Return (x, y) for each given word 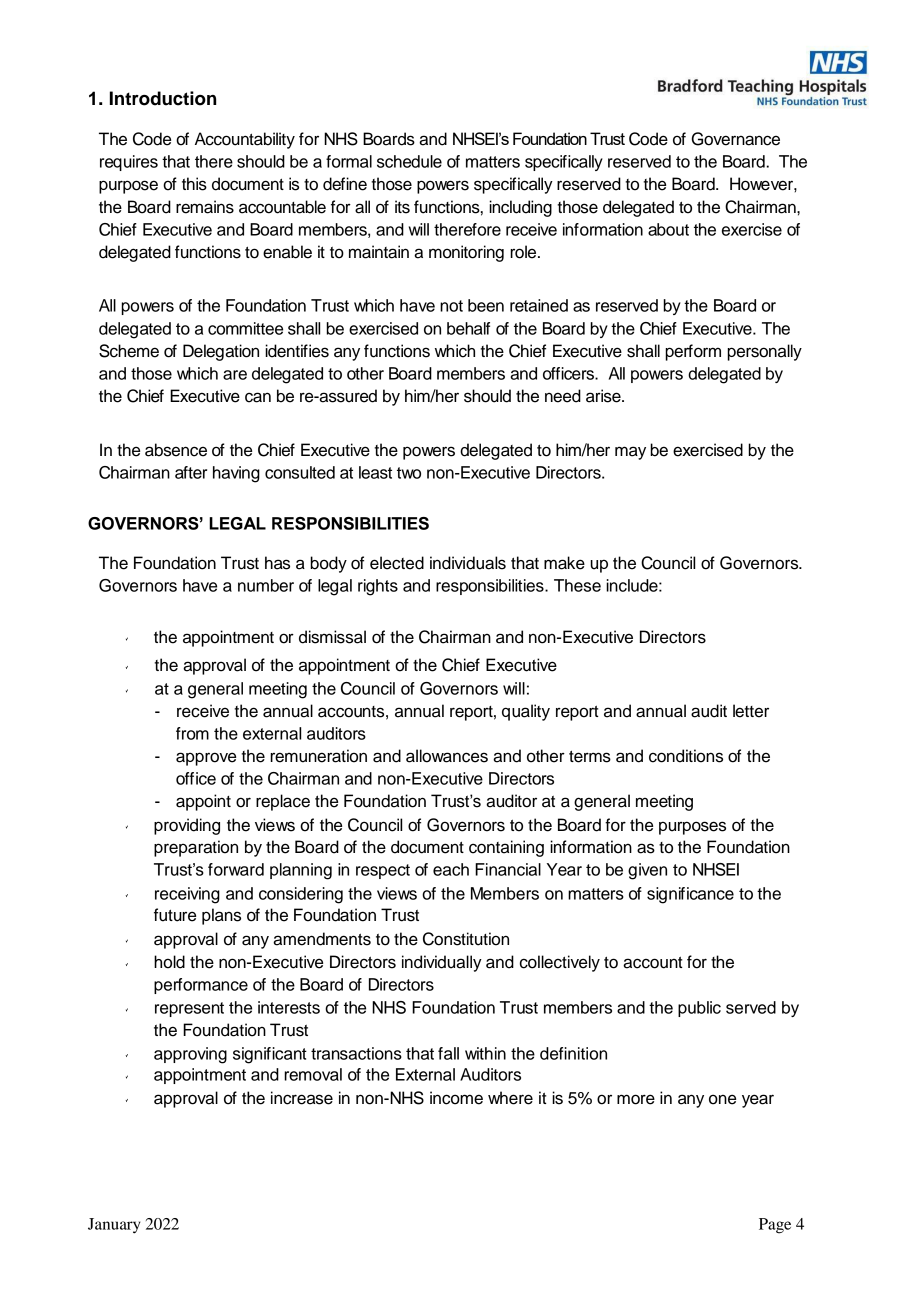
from (192, 733)
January (114, 1226)
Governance (736, 139)
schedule (409, 161)
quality (526, 712)
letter (751, 711)
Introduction (163, 98)
